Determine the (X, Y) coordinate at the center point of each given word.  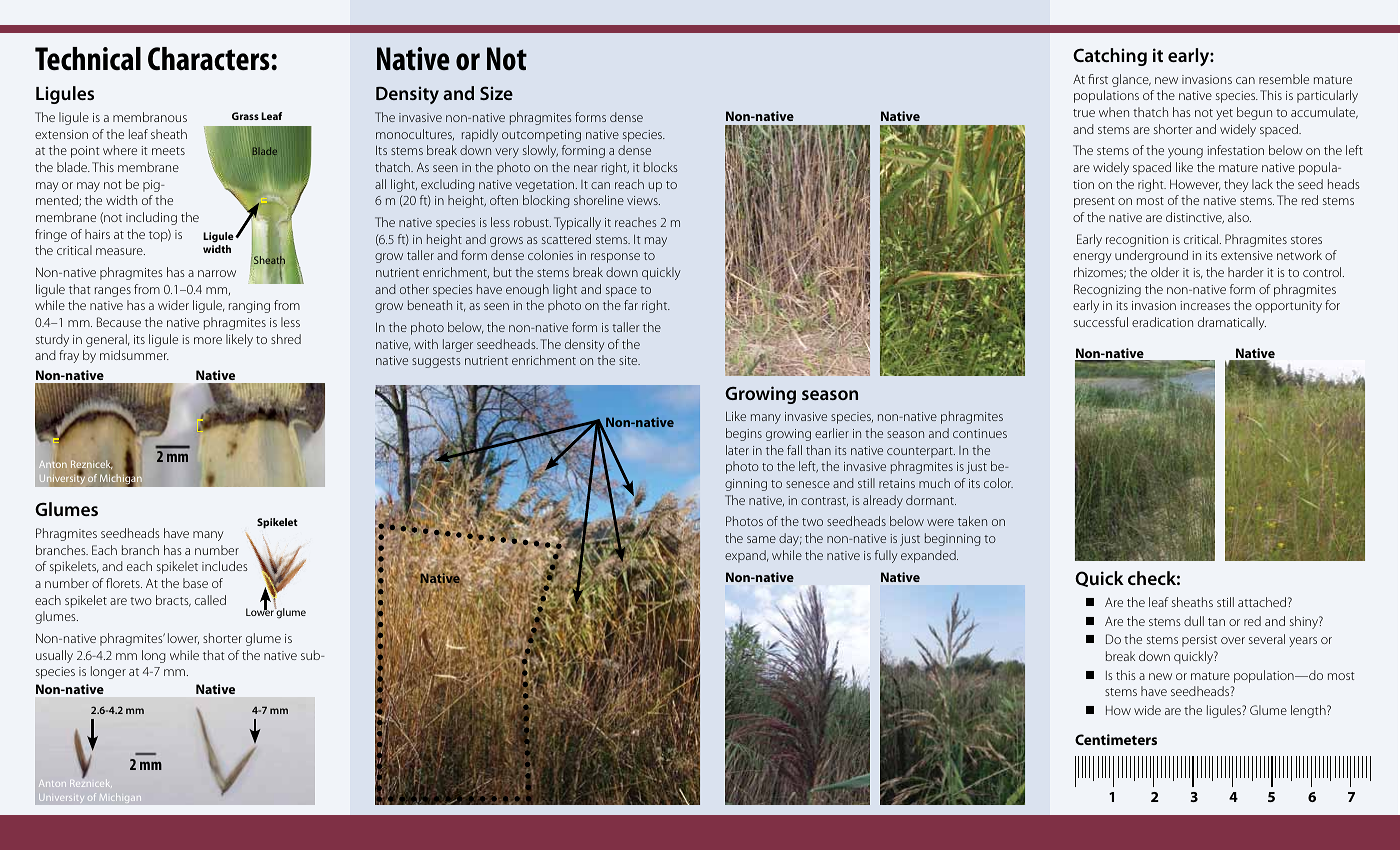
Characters (210, 59)
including (151, 218)
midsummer (134, 355)
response (615, 258)
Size (496, 93)
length (1309, 711)
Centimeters (1116, 739)
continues (980, 433)
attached (1262, 602)
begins (744, 434)
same (761, 539)
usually (54, 656)
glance (1131, 80)
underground (1151, 256)
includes (225, 566)
